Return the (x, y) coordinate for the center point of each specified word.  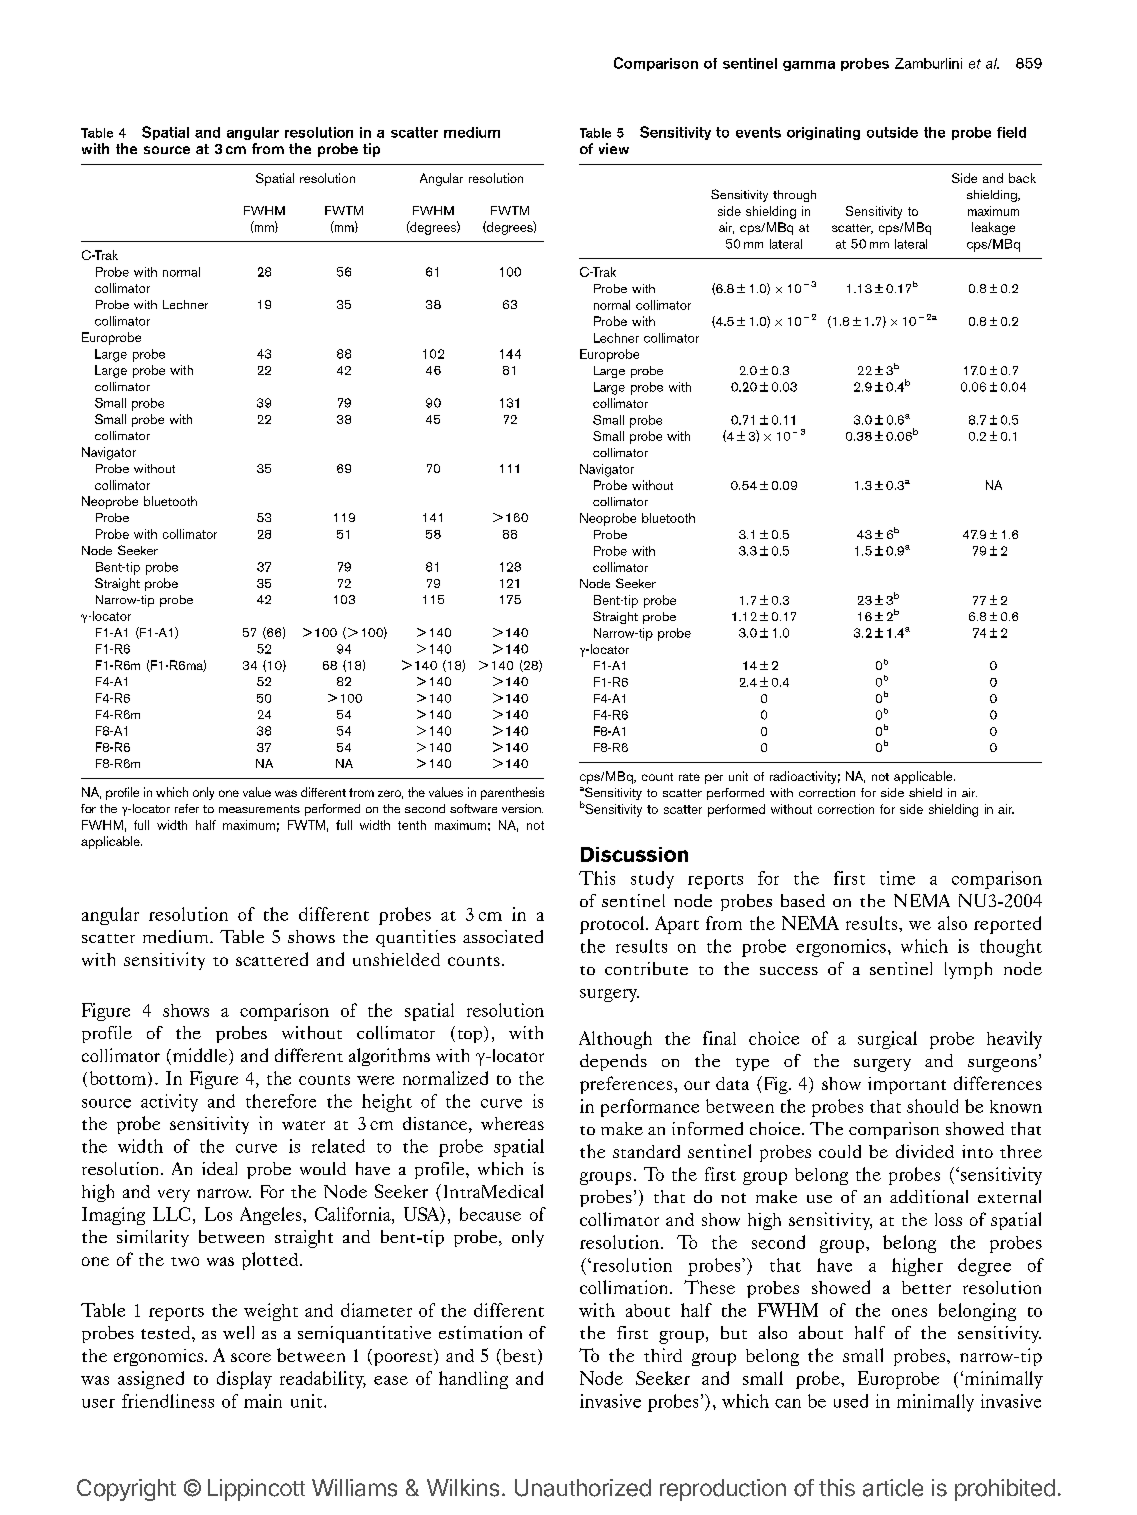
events (758, 132)
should (932, 1106)
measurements (259, 809)
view (614, 148)
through (794, 196)
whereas (512, 1123)
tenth (412, 825)
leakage (993, 228)
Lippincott (256, 1490)
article (893, 1488)
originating (823, 133)
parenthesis (512, 793)
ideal (219, 1168)
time (897, 878)
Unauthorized (583, 1488)
